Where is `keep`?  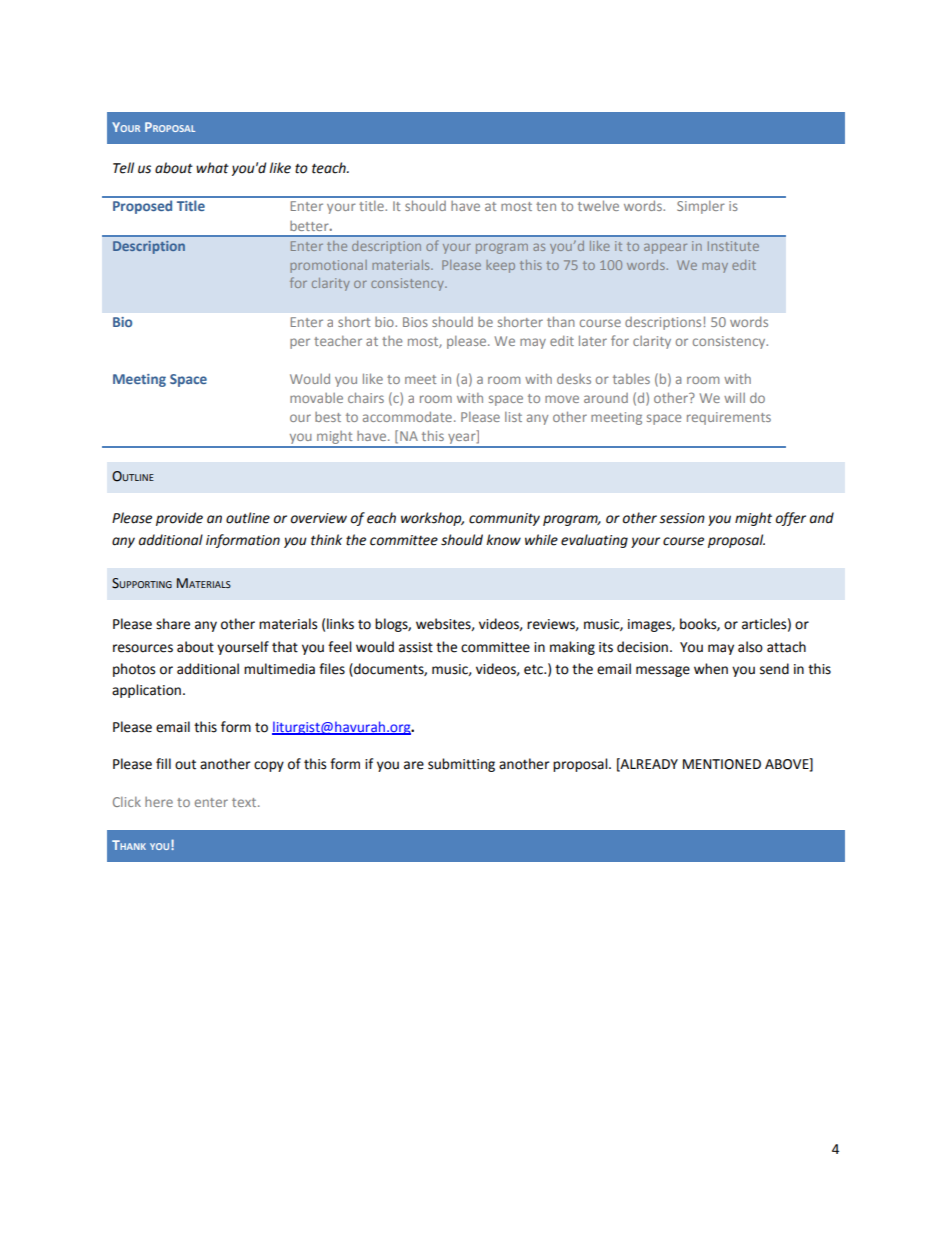
keep is located at coordinates (500, 266).
